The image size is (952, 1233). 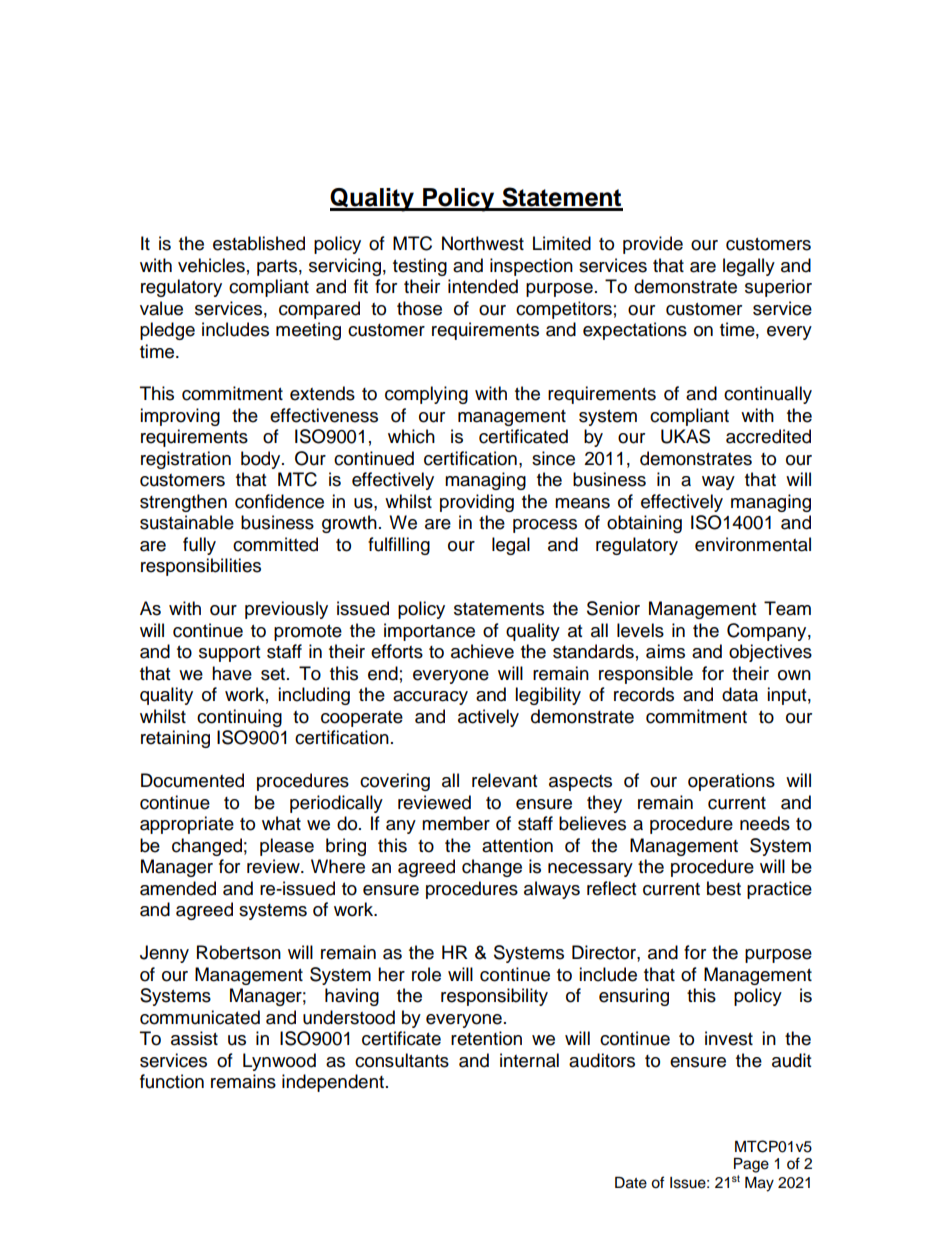 I want to click on actively, so click(x=488, y=718).
